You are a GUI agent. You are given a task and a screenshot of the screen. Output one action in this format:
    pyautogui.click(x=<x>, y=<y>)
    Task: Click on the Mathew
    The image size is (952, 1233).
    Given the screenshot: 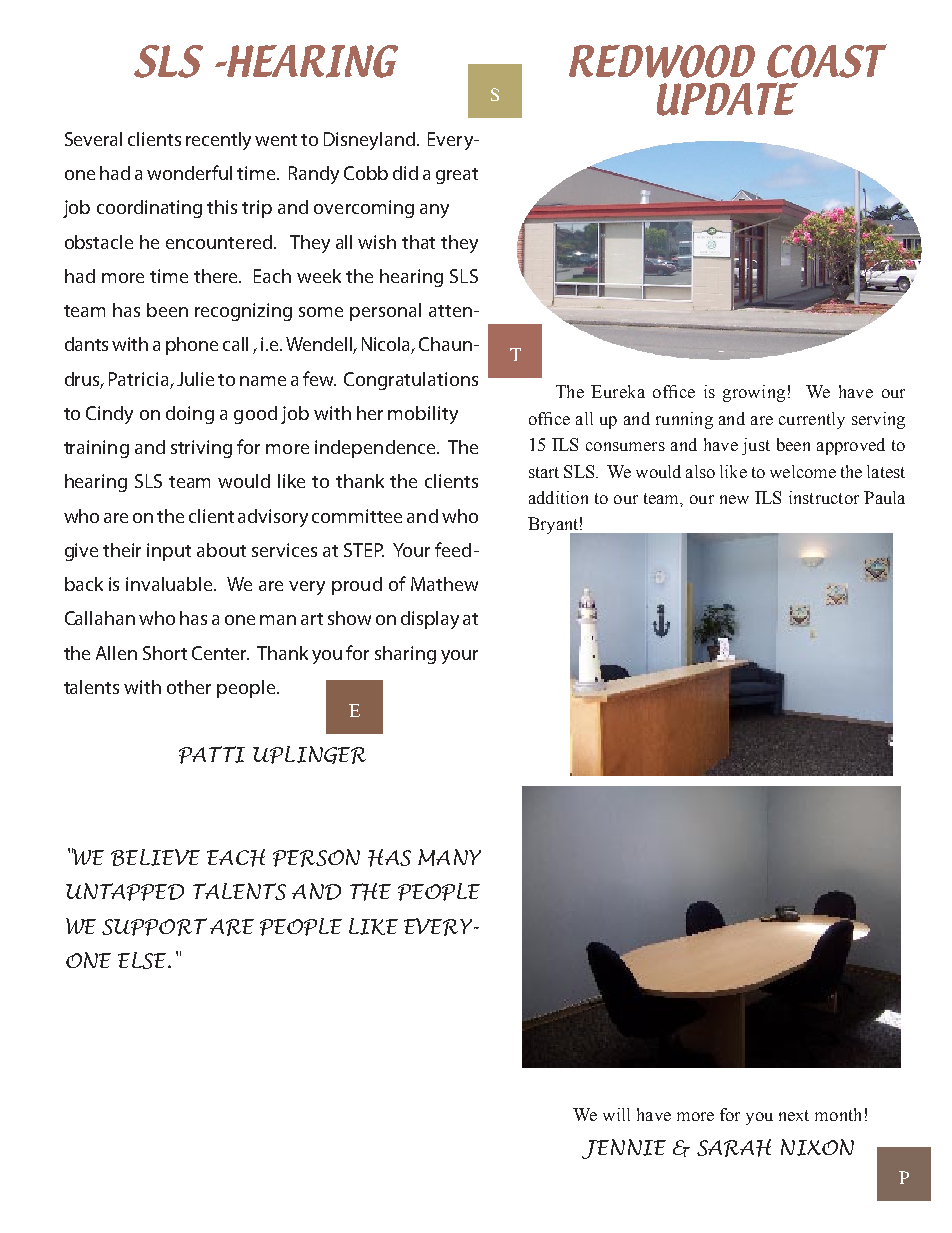 What is the action you would take?
    pyautogui.click(x=444, y=584)
